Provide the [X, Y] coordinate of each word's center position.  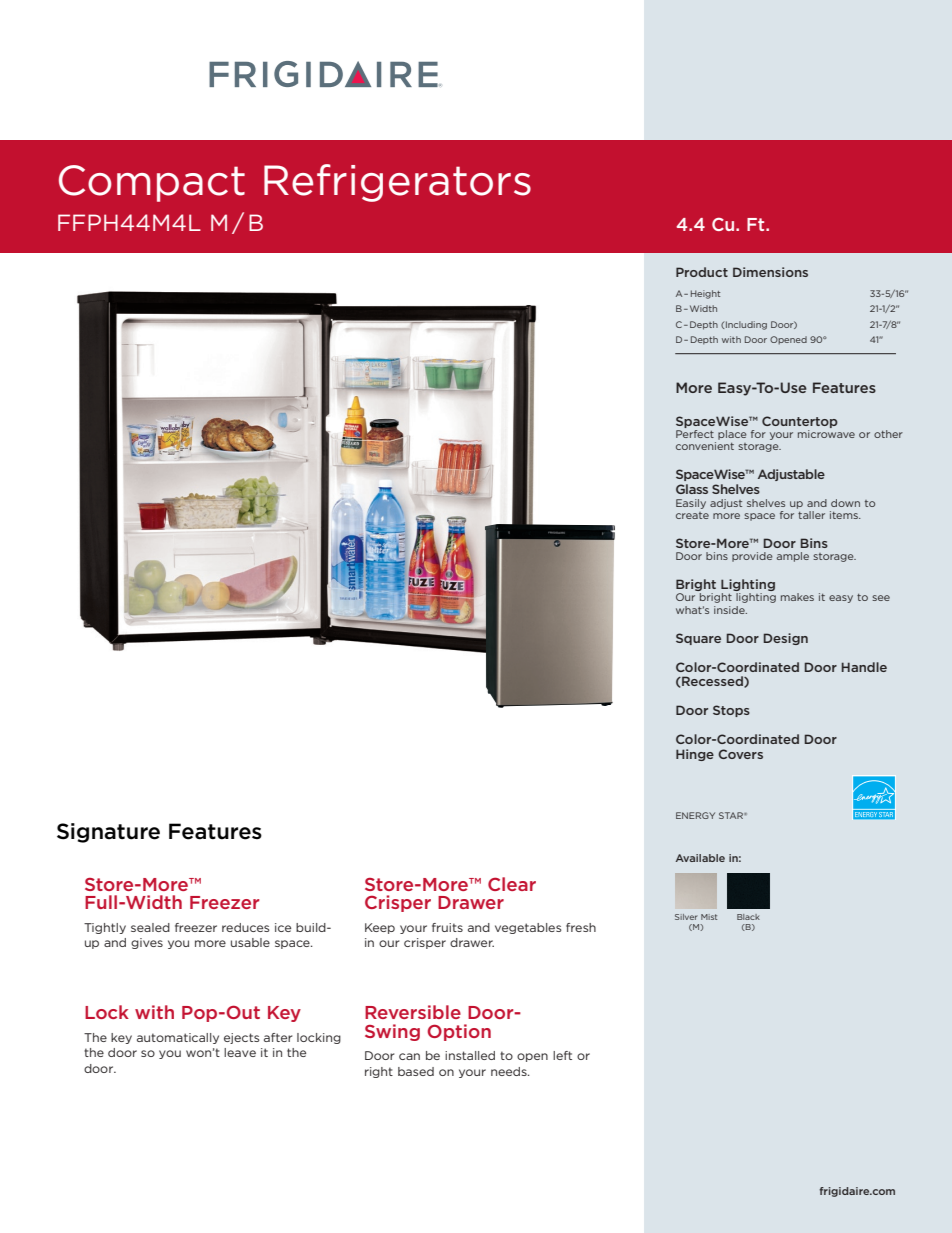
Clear [512, 884]
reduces [246, 927]
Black [748, 917]
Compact [152, 183]
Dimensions [770, 272]
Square [698, 639]
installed [470, 1055]
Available [700, 858]
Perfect [695, 434]
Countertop [800, 422]
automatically [178, 1038]
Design [785, 639]
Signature [108, 833]
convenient [705, 446]
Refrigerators [397, 183]
